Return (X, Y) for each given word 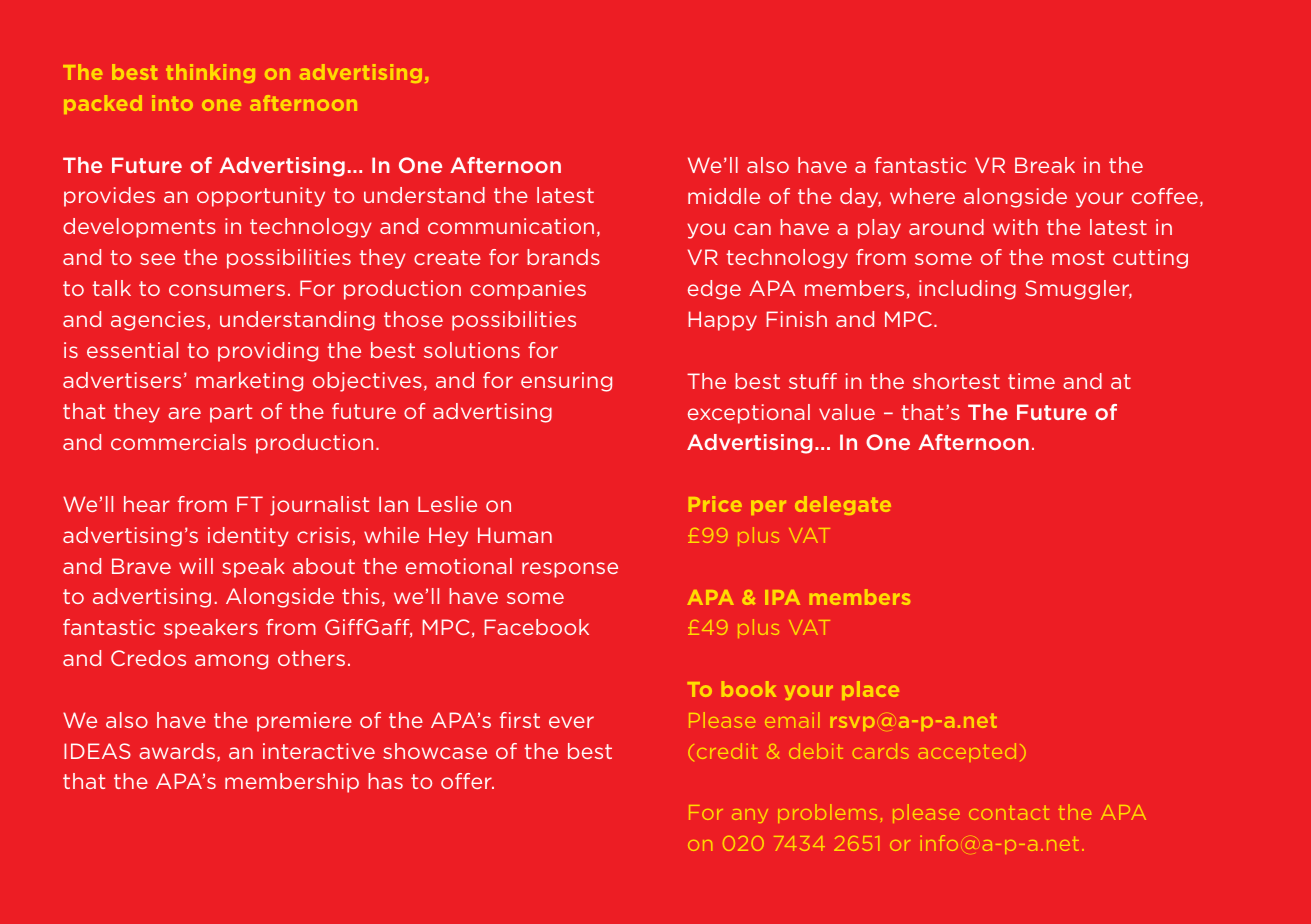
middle (724, 196)
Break (1045, 165)
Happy (722, 321)
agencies (159, 321)
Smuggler (1078, 290)
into (172, 103)
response (570, 570)
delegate (843, 505)
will (196, 566)
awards (177, 751)
